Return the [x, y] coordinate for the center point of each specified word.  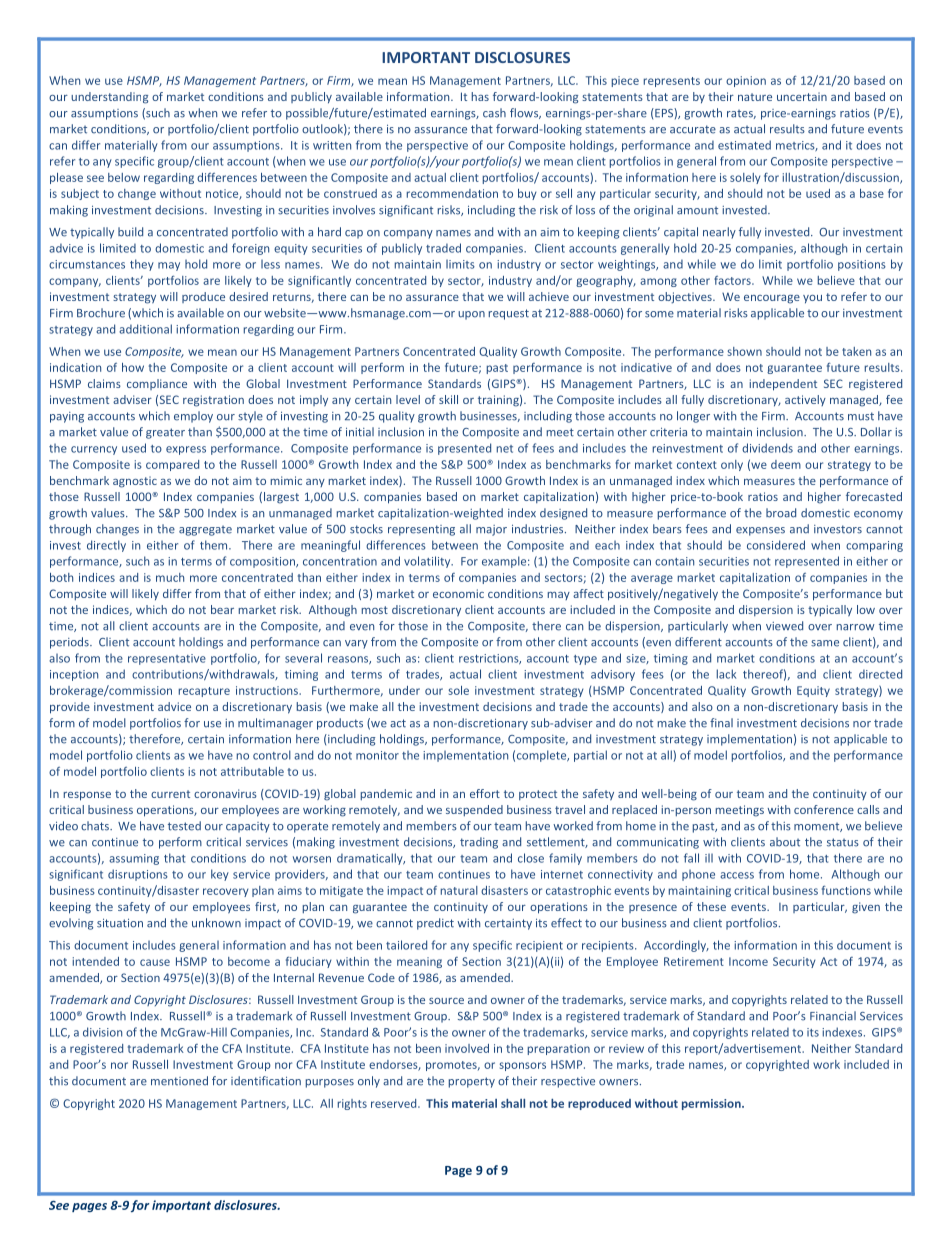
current [170, 794]
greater [165, 433]
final [721, 723]
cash [494, 113]
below [124, 177]
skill [448, 399]
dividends [767, 448]
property [472, 1082]
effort [485, 793]
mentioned [179, 1081]
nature [755, 97]
